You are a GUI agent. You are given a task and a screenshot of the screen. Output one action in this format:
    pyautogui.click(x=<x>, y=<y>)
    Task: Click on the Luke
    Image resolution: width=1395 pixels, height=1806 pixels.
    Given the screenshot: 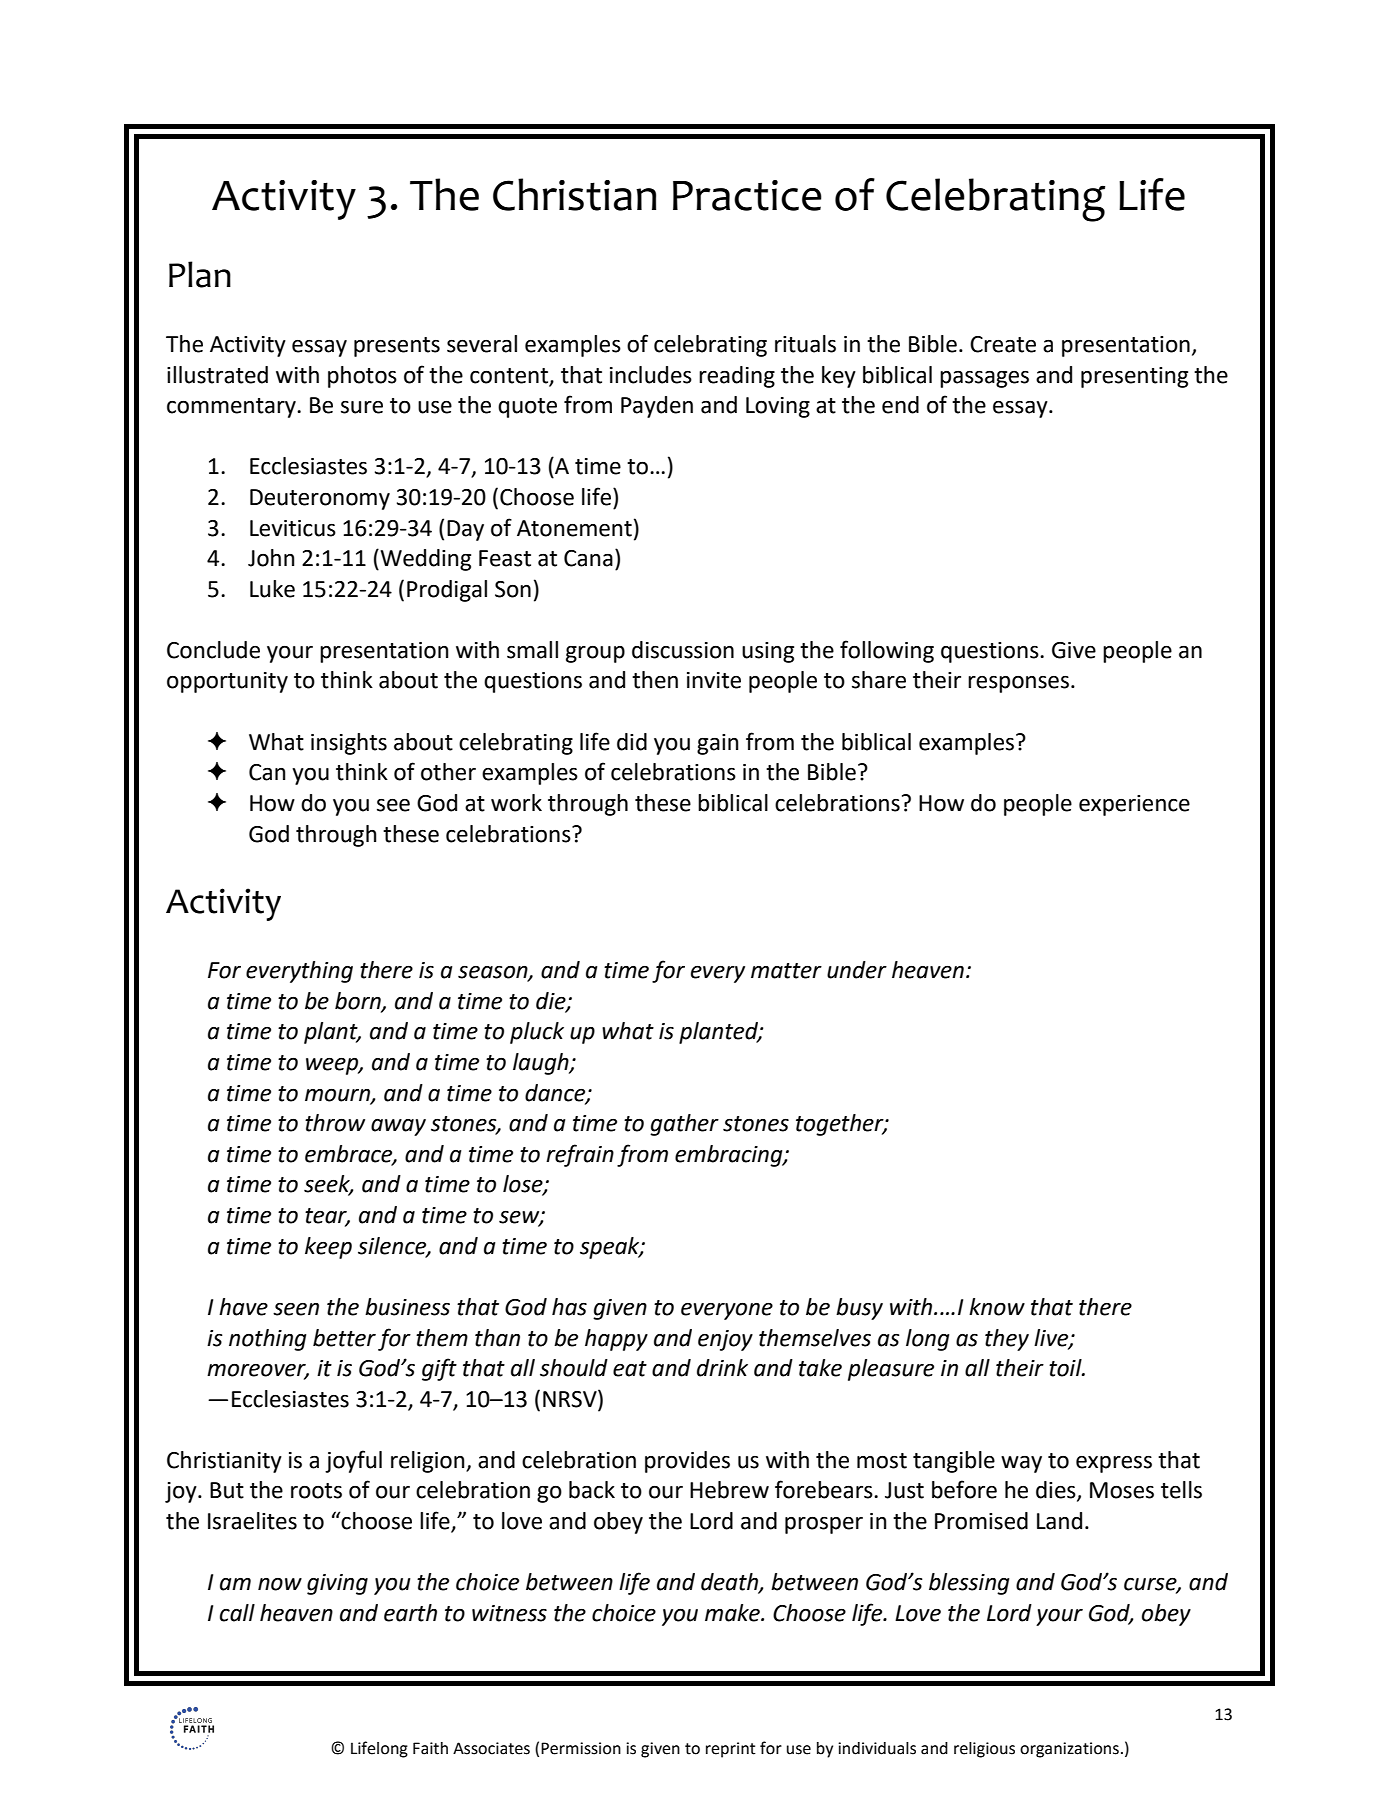 What is the action you would take?
    pyautogui.click(x=272, y=589)
